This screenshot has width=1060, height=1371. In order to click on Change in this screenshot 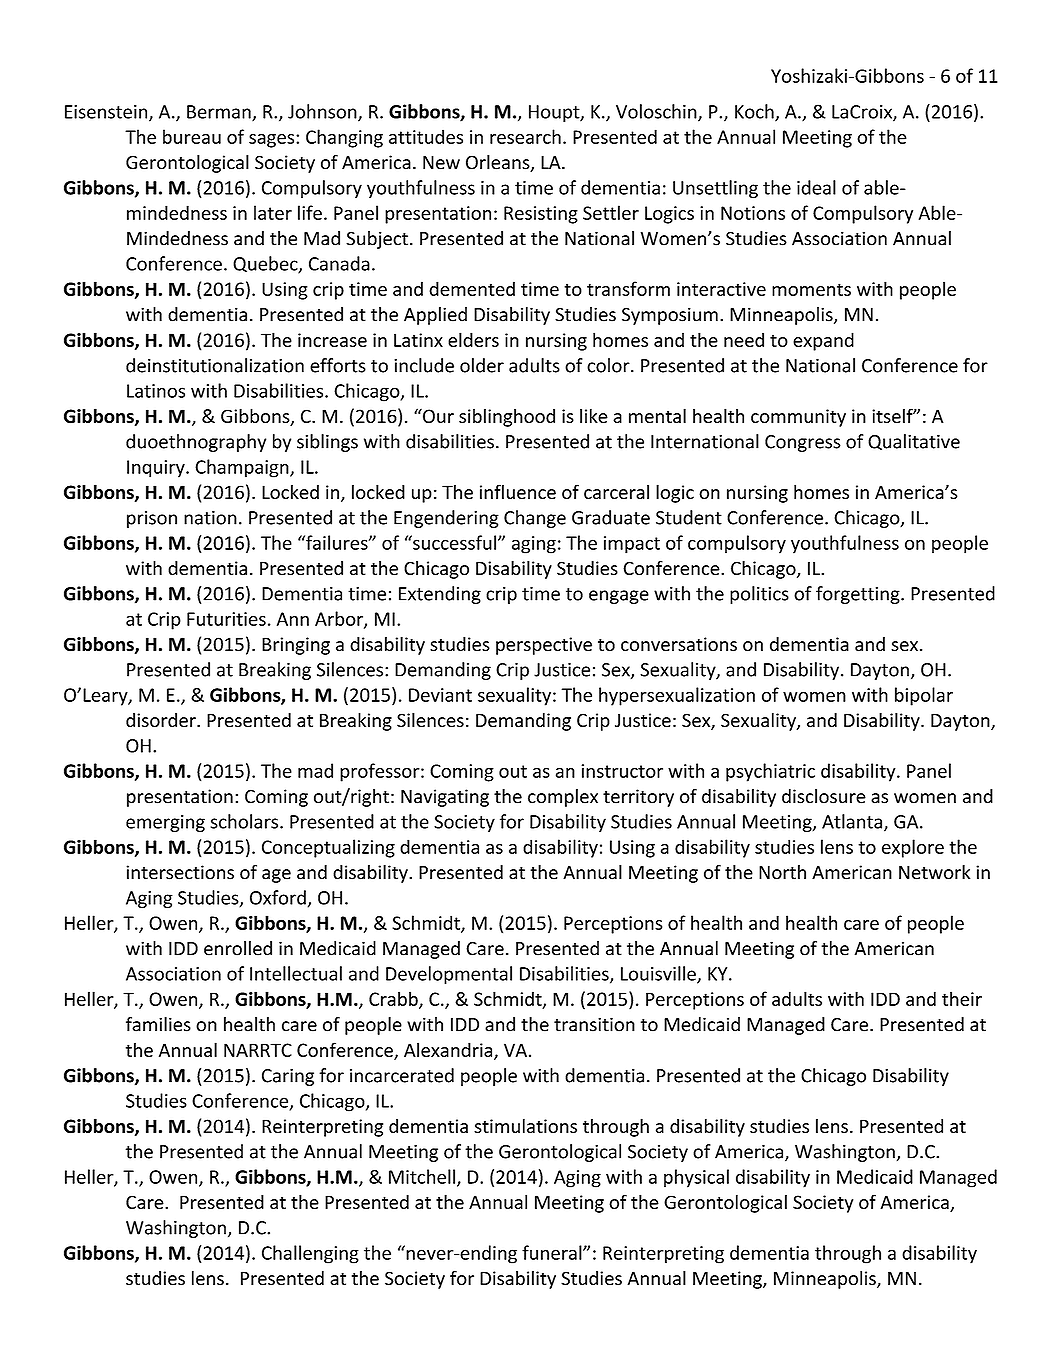, I will do `click(535, 519)`.
